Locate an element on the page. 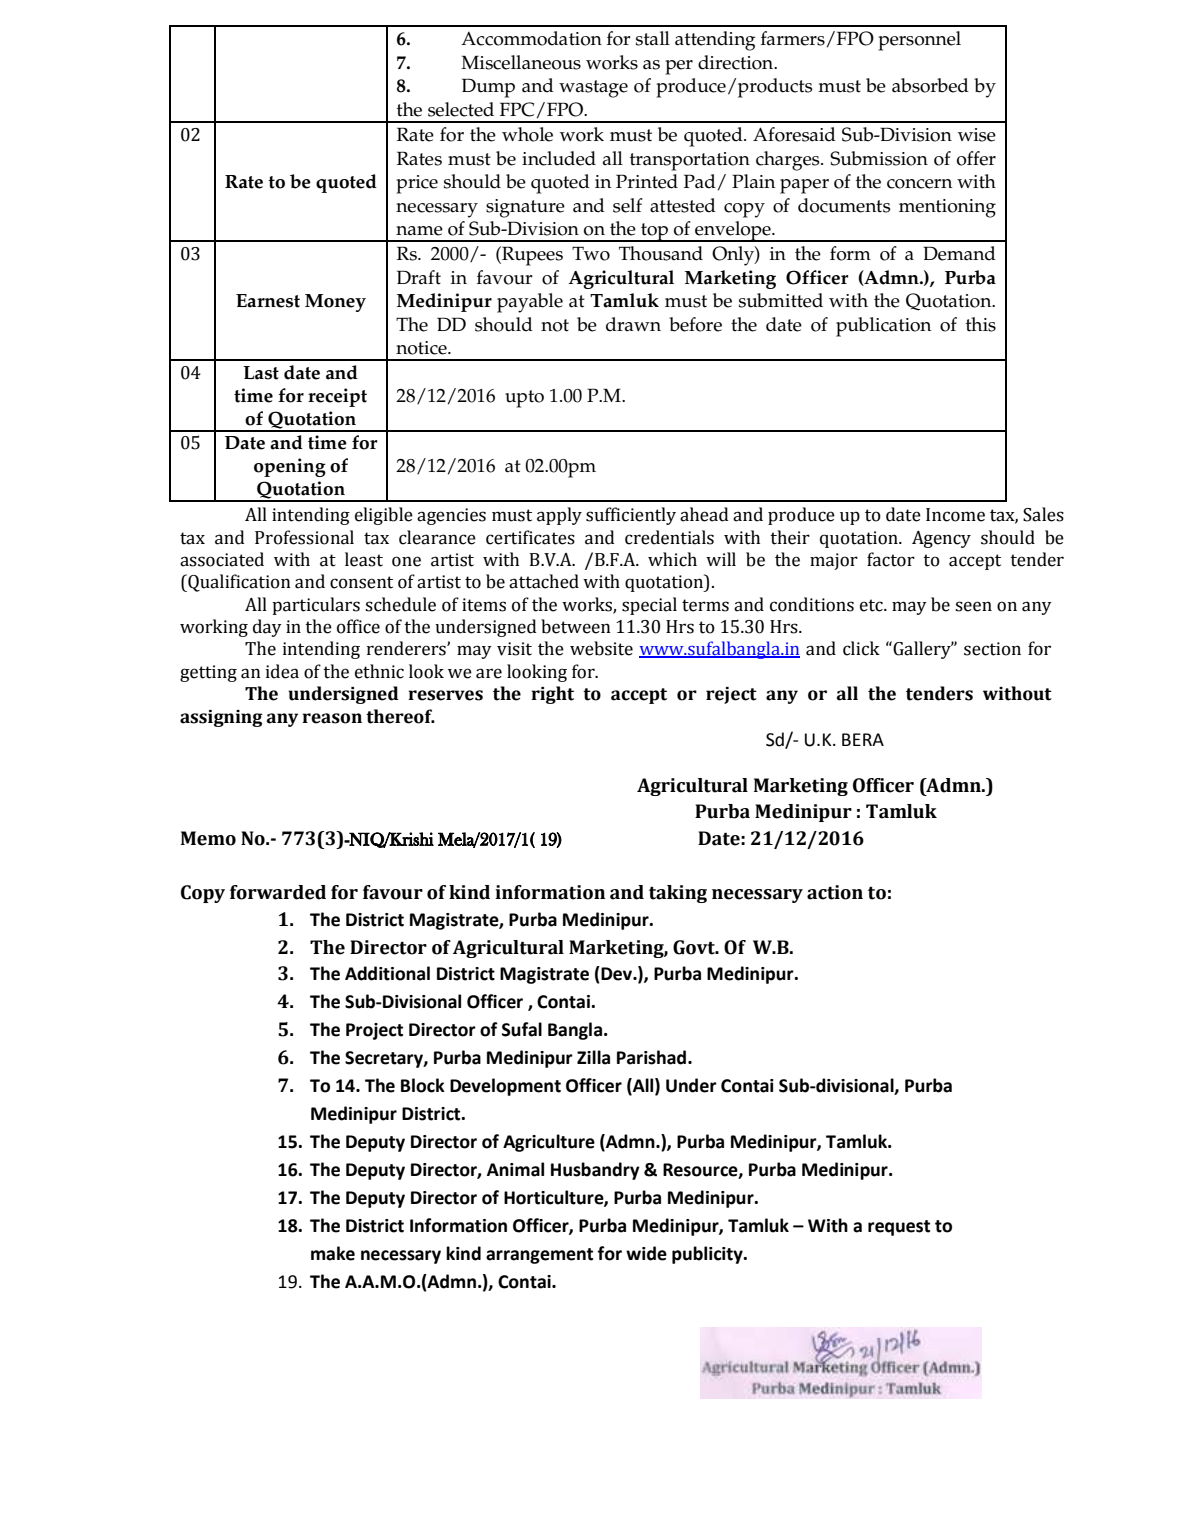  make is located at coordinates (333, 1253).
